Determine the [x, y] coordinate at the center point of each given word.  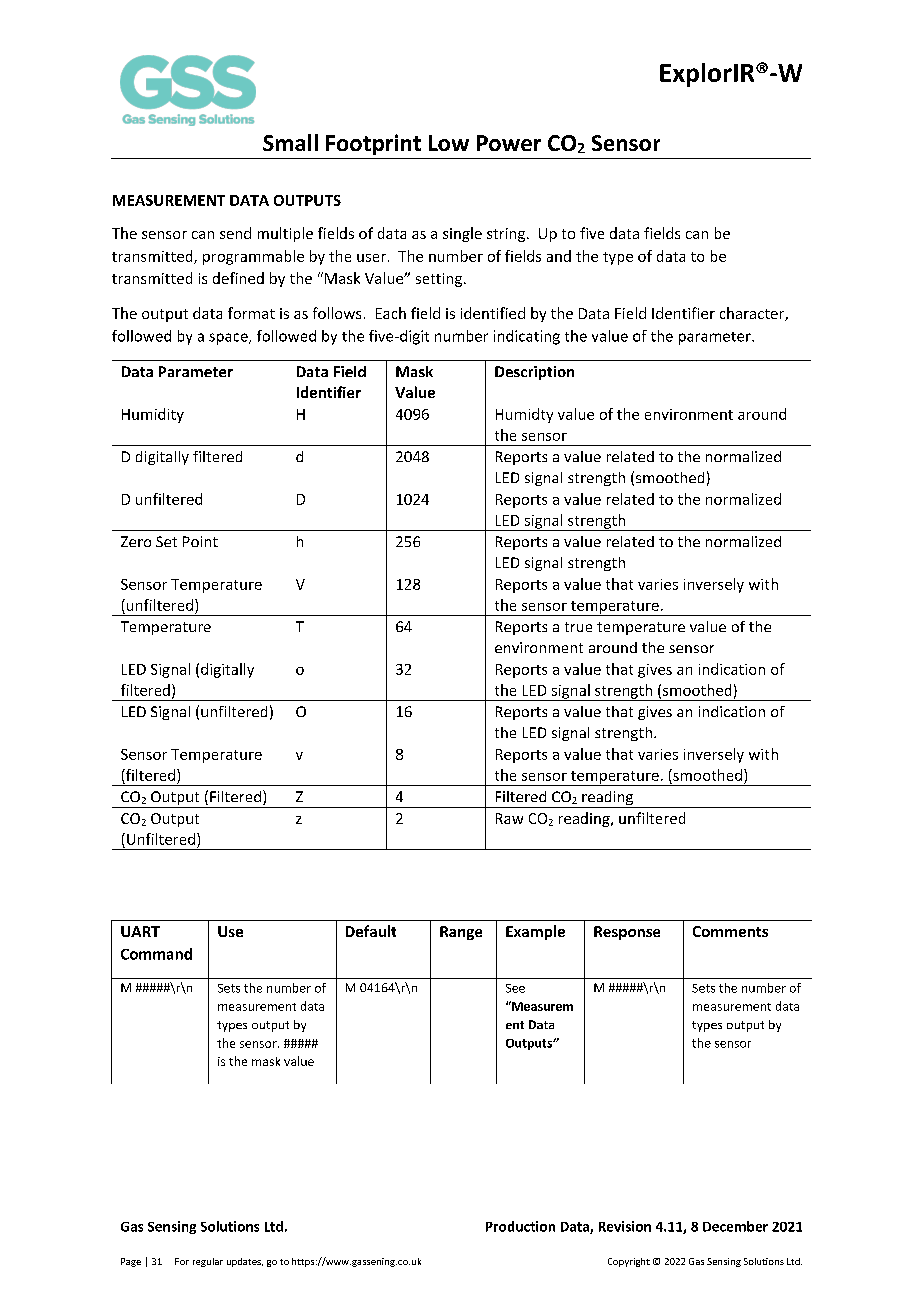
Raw [509, 818]
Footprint [373, 144]
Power [509, 143]
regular [208, 1262]
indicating [527, 337]
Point [200, 541]
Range [461, 933]
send [235, 233]
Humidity [153, 415]
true [578, 627]
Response [627, 933]
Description [534, 373]
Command [156, 954]
